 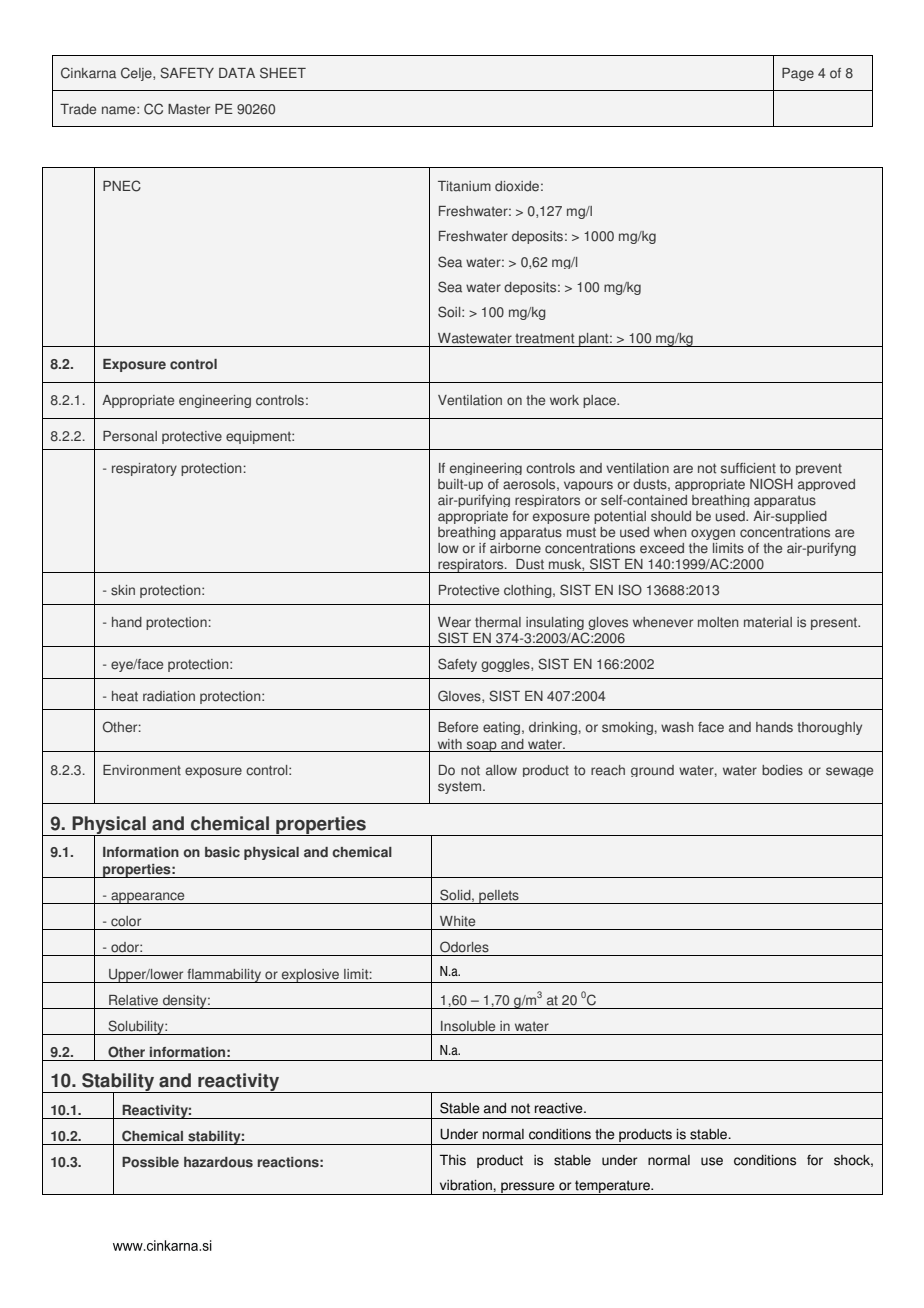 What do you see at coordinates (782, 770) in the image?
I see `bodies` at bounding box center [782, 770].
